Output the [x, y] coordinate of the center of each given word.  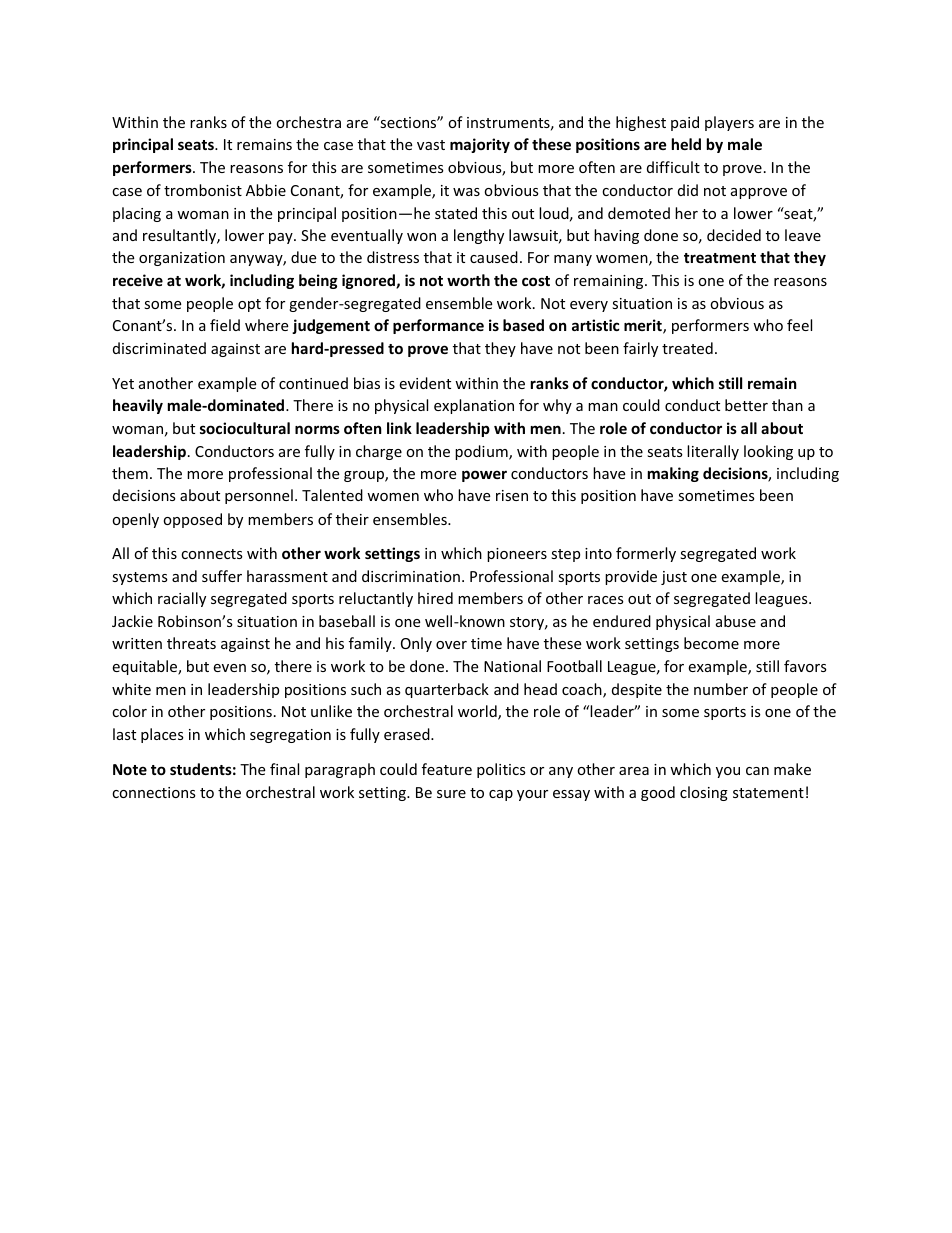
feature [447, 769]
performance [438, 326]
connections [154, 792]
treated [687, 348]
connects [212, 554]
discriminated [159, 348]
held [686, 144]
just [674, 578]
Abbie [266, 190]
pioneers [517, 555]
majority [480, 145]
